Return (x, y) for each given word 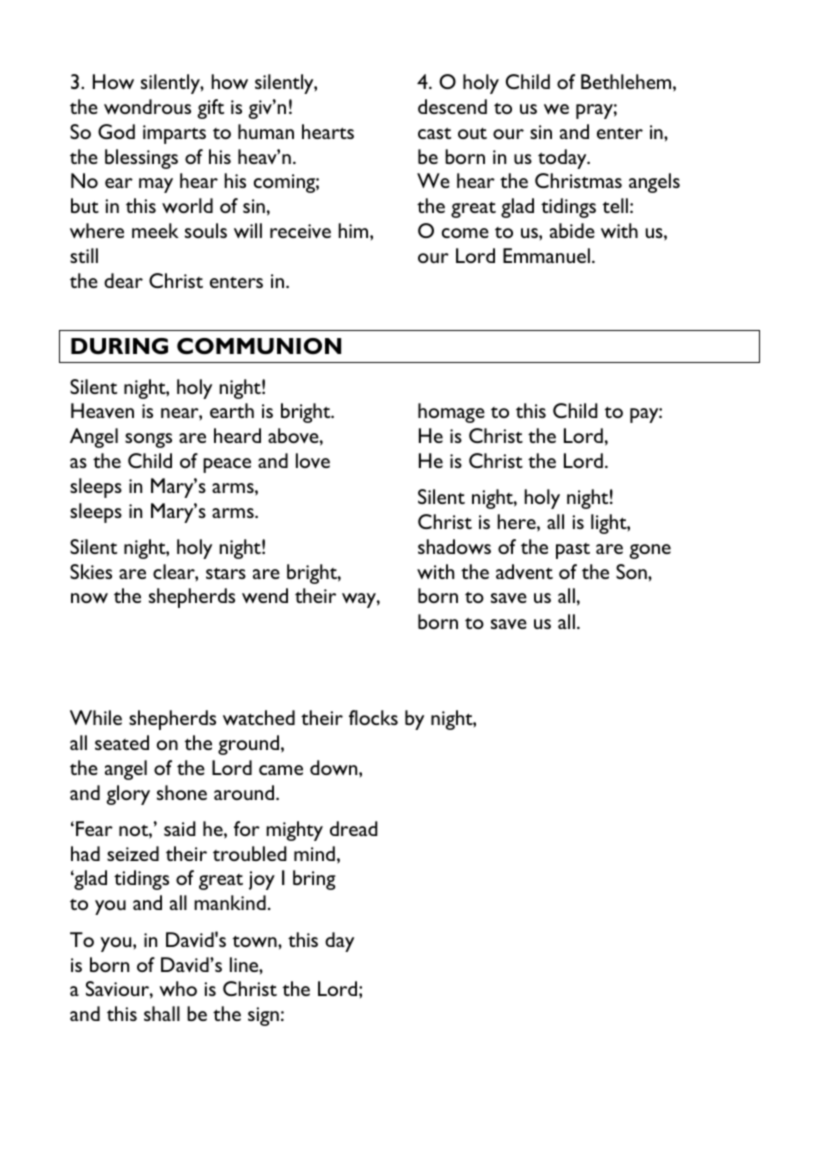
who (178, 988)
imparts (174, 134)
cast (434, 133)
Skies (91, 571)
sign (263, 1016)
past (573, 551)
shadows (454, 546)
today (563, 159)
